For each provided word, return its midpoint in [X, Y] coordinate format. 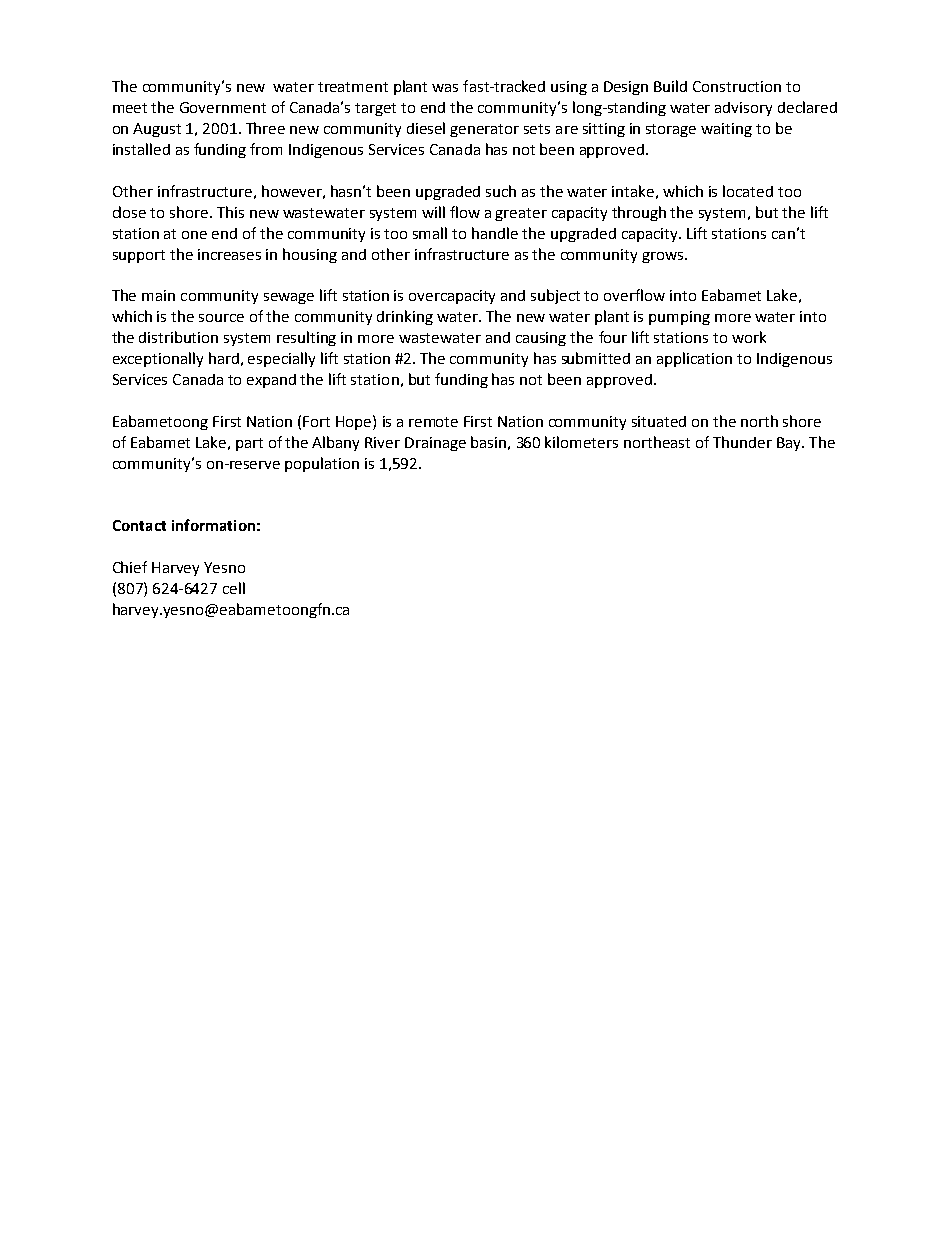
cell [234, 588]
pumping [679, 318]
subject [555, 296]
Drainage [435, 444]
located [748, 191]
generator [484, 130]
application [694, 359]
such [501, 191]
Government [223, 107]
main [158, 295]
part [249, 444]
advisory [743, 109]
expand [271, 381]
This [230, 212]
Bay [790, 444]
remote [433, 422]
